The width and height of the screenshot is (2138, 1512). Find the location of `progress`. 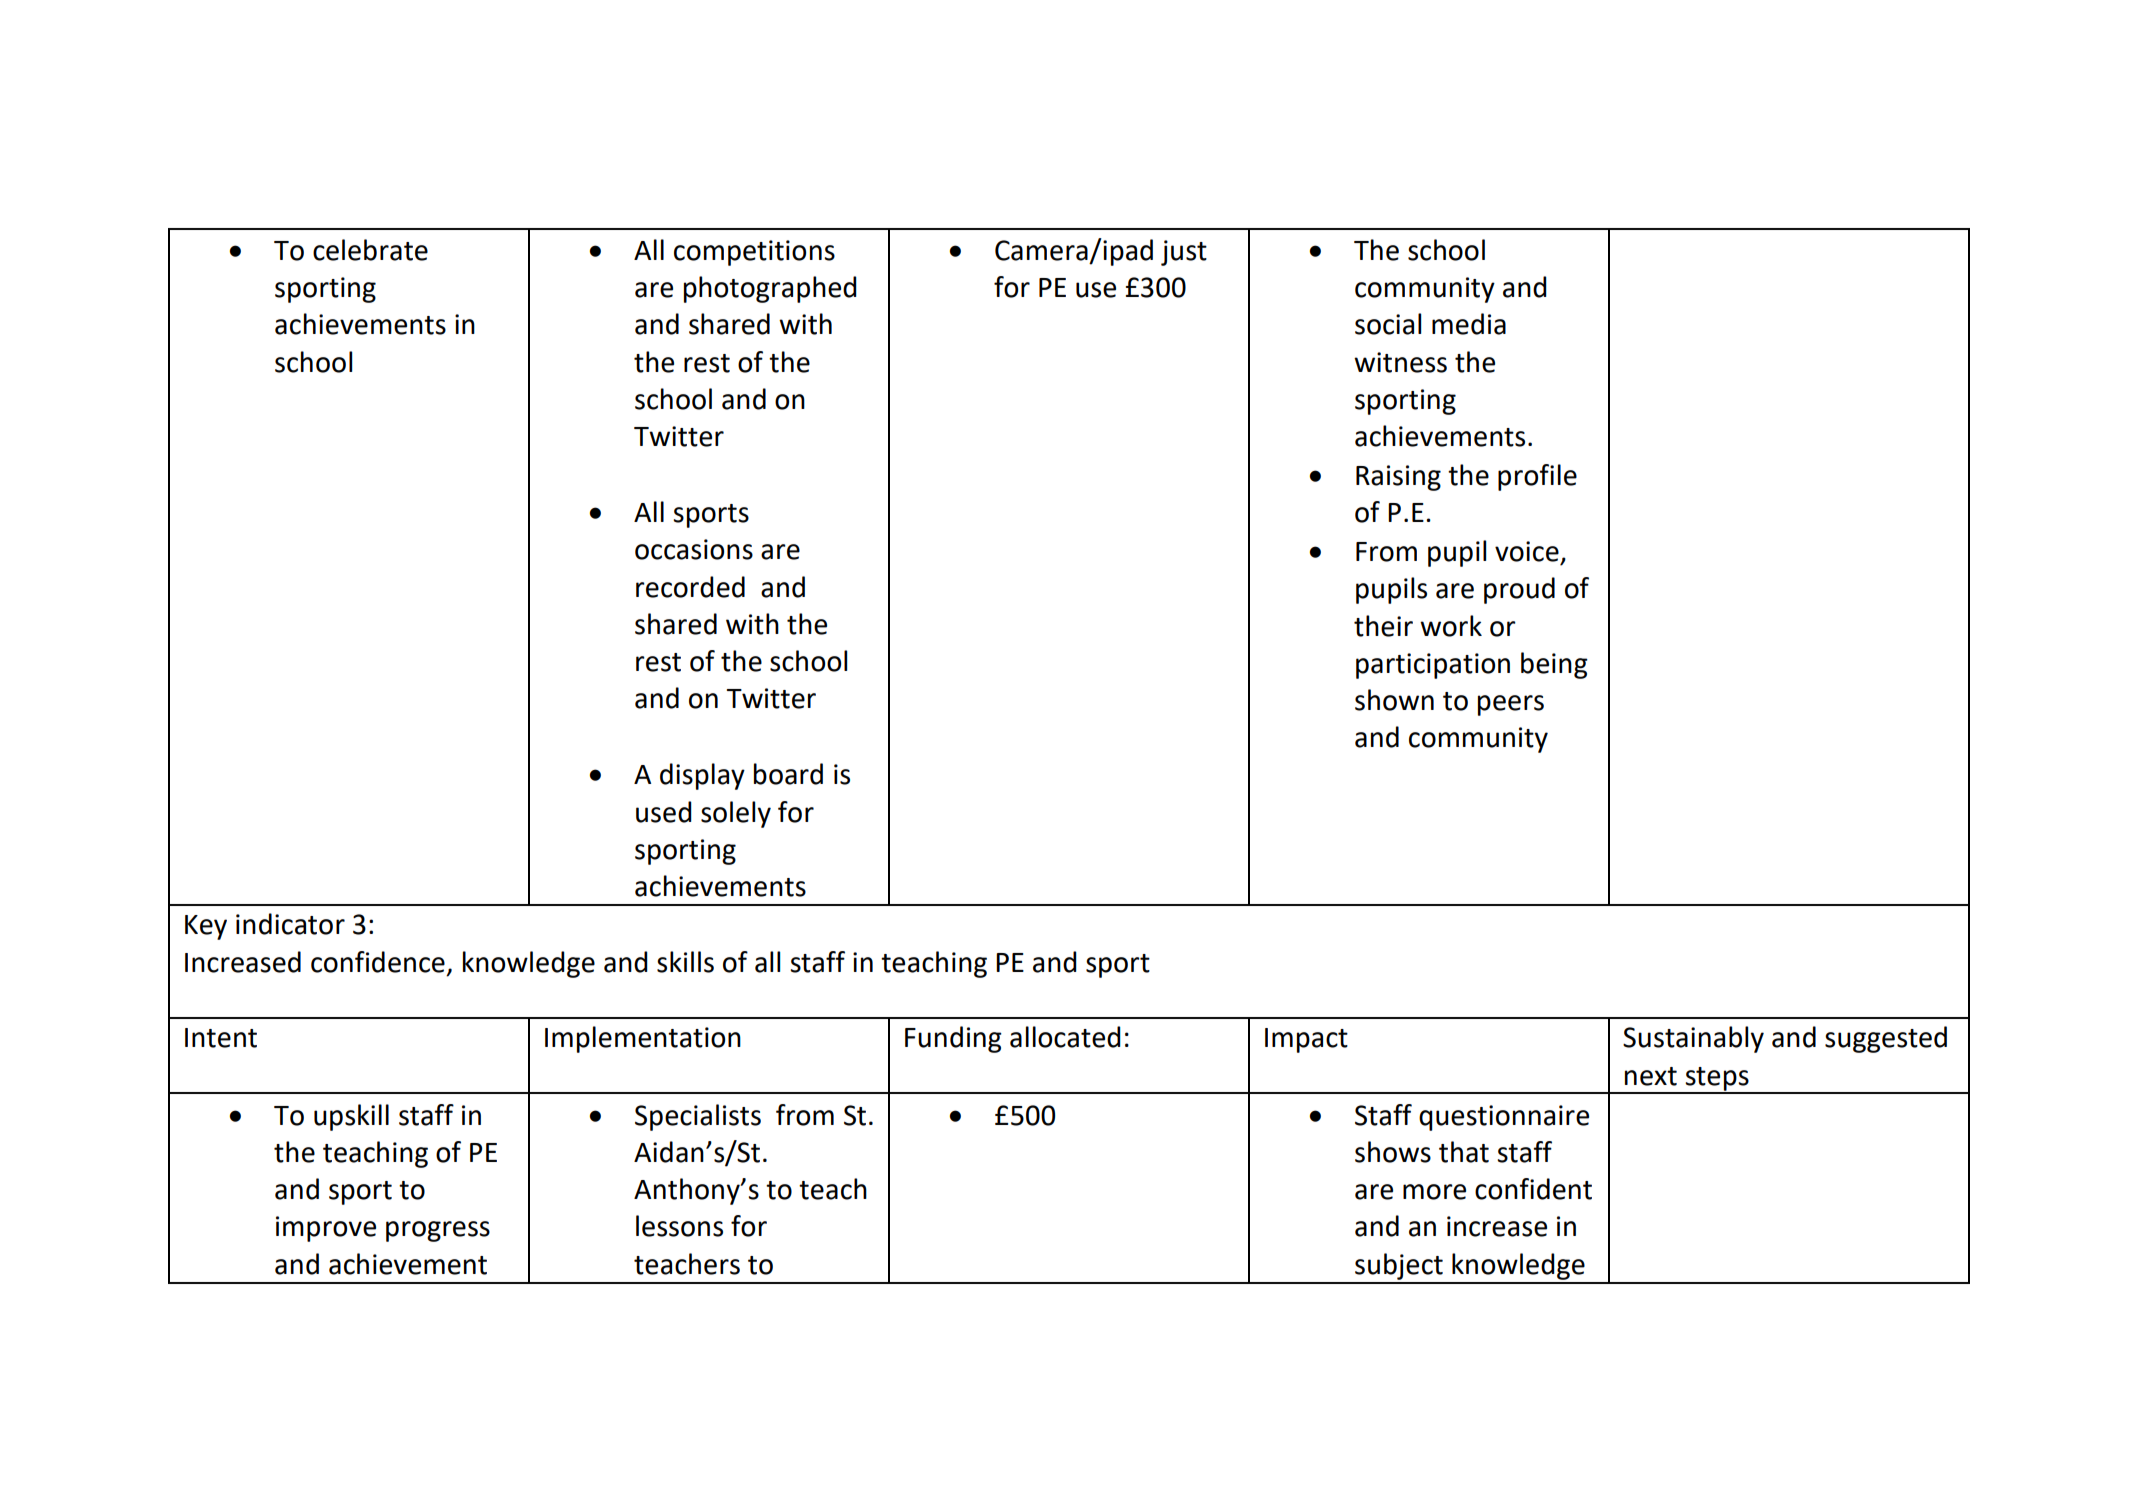

progress is located at coordinates (438, 1231).
